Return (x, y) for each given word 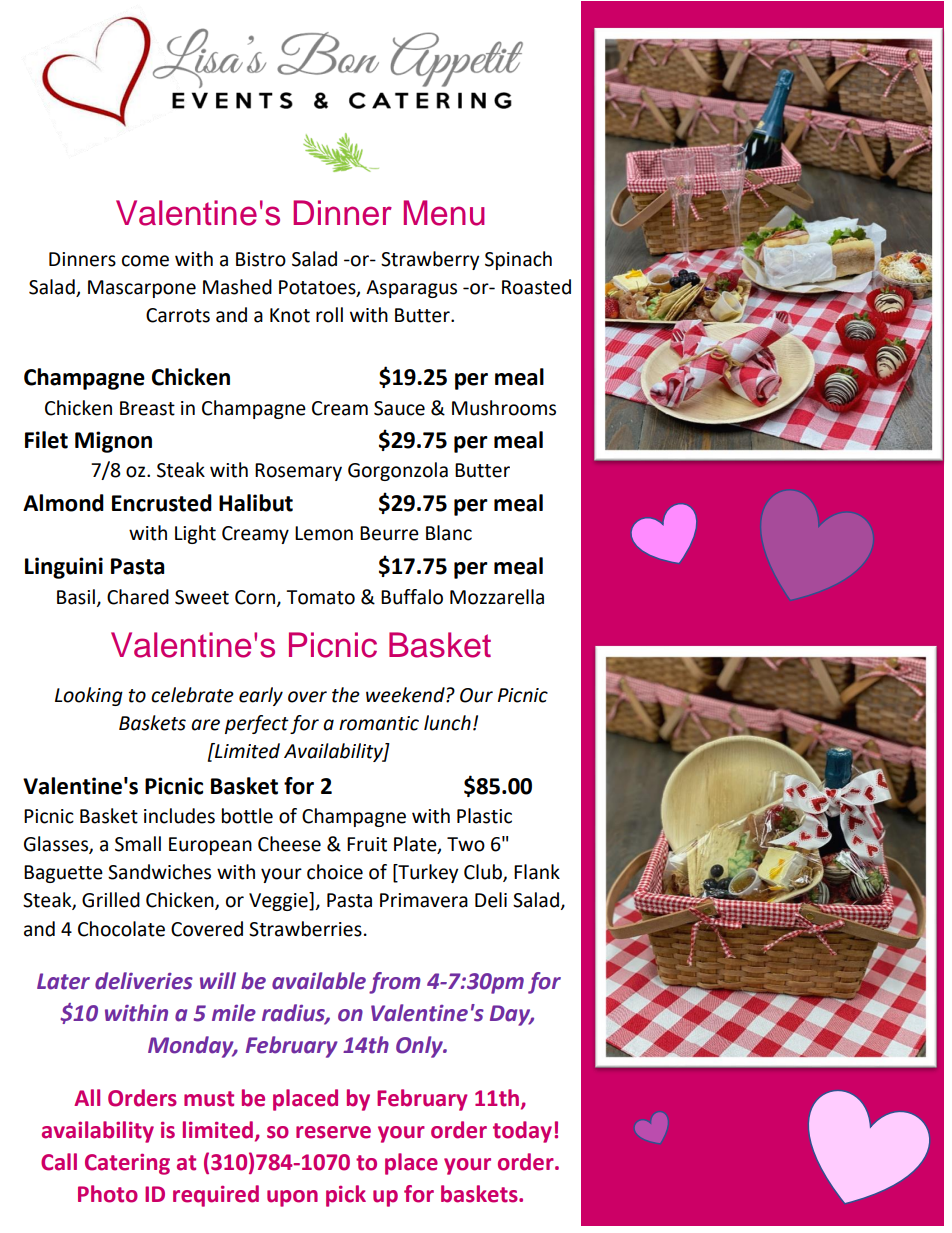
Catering (127, 1164)
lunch (447, 723)
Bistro (261, 259)
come (145, 261)
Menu (444, 213)
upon (292, 1198)
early (261, 696)
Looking (89, 696)
